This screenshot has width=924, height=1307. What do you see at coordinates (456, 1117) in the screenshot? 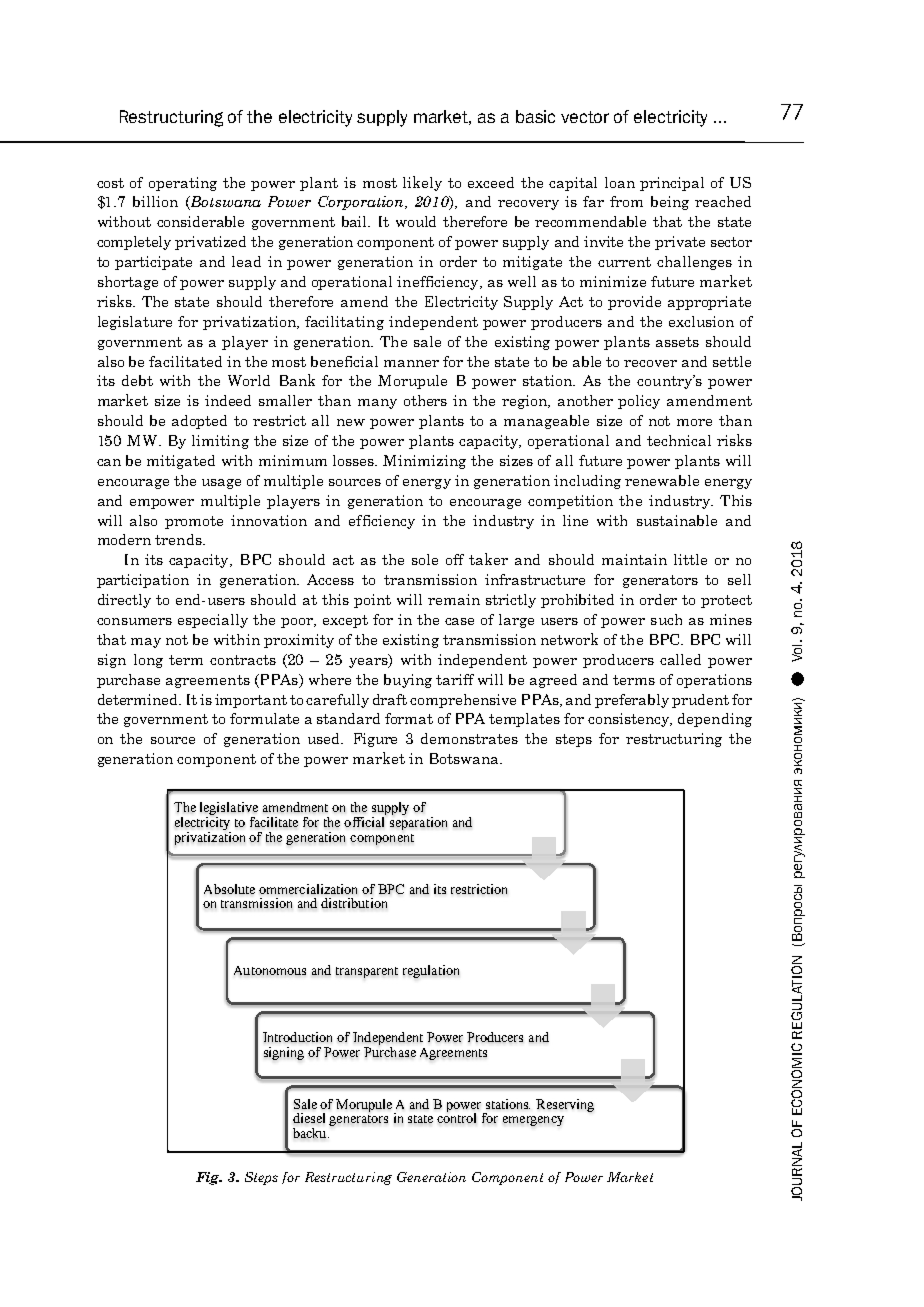
I see `control` at bounding box center [456, 1117].
